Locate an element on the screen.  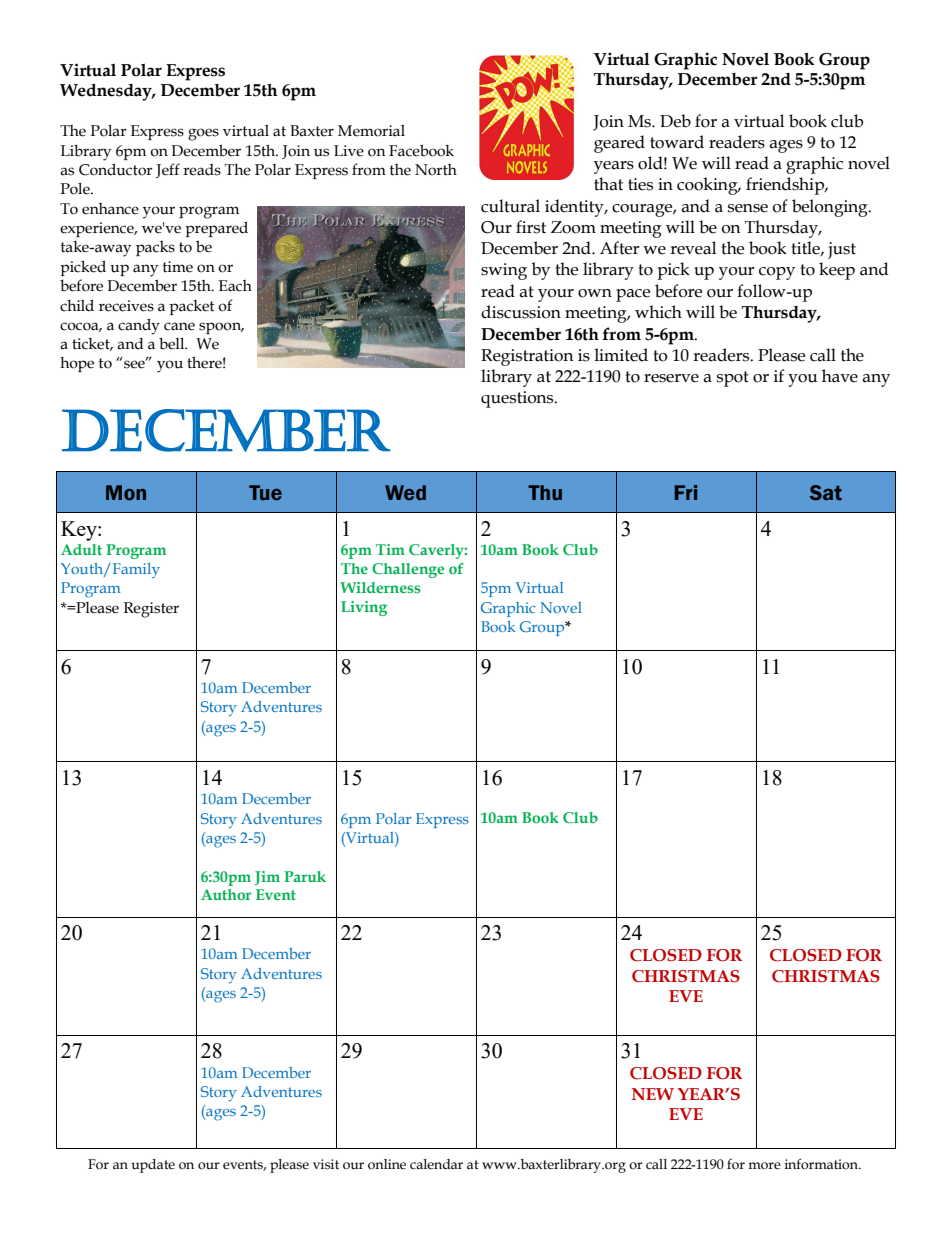
online is located at coordinates (387, 1164).
